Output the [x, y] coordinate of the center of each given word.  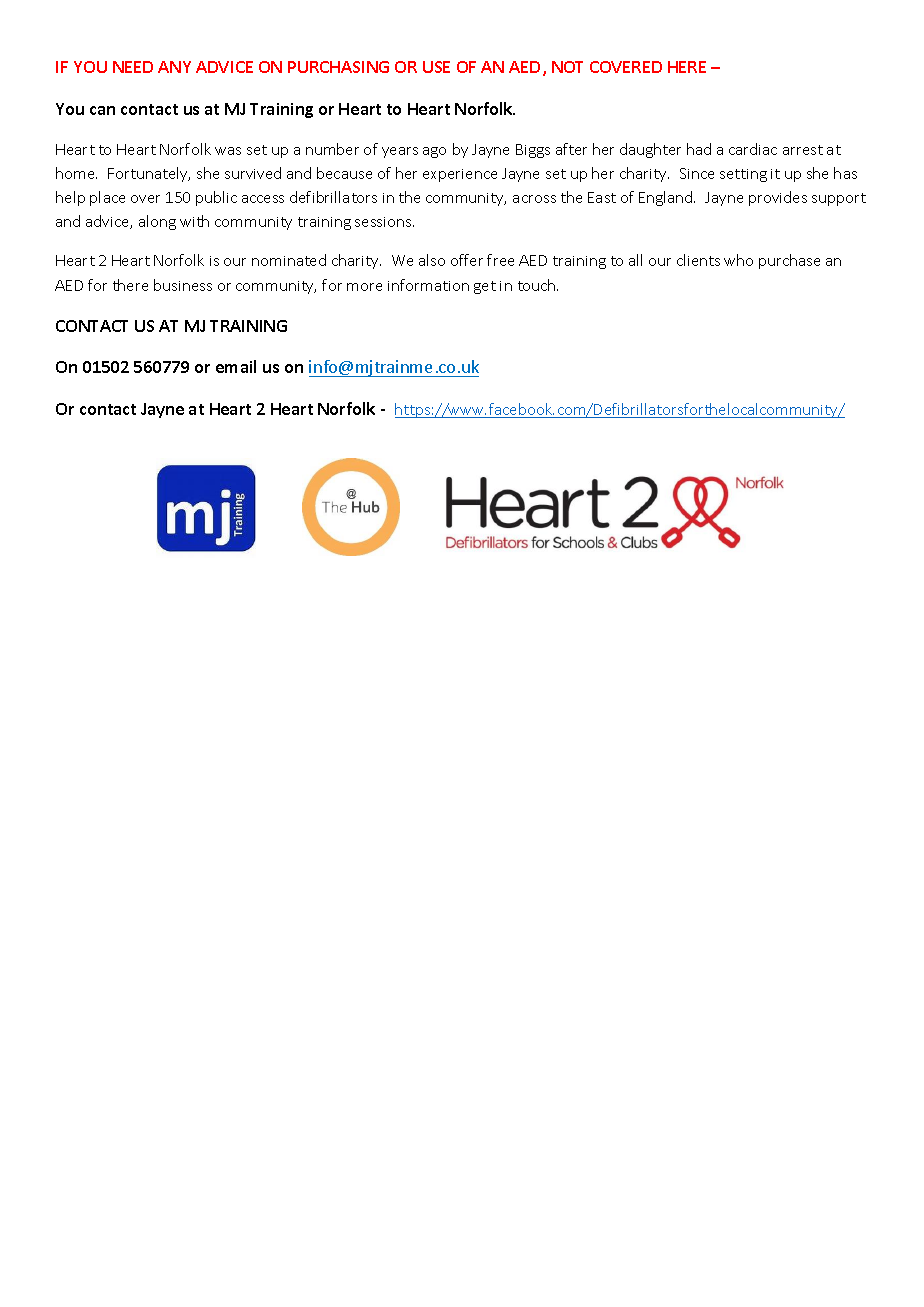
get [485, 287]
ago [434, 152]
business [183, 285]
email [236, 366]
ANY [174, 67]
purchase [789, 261]
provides [778, 198]
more [364, 287]
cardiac [753, 149]
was [228, 151]
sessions [384, 222]
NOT [567, 67]
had [699, 149]
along [157, 222]
